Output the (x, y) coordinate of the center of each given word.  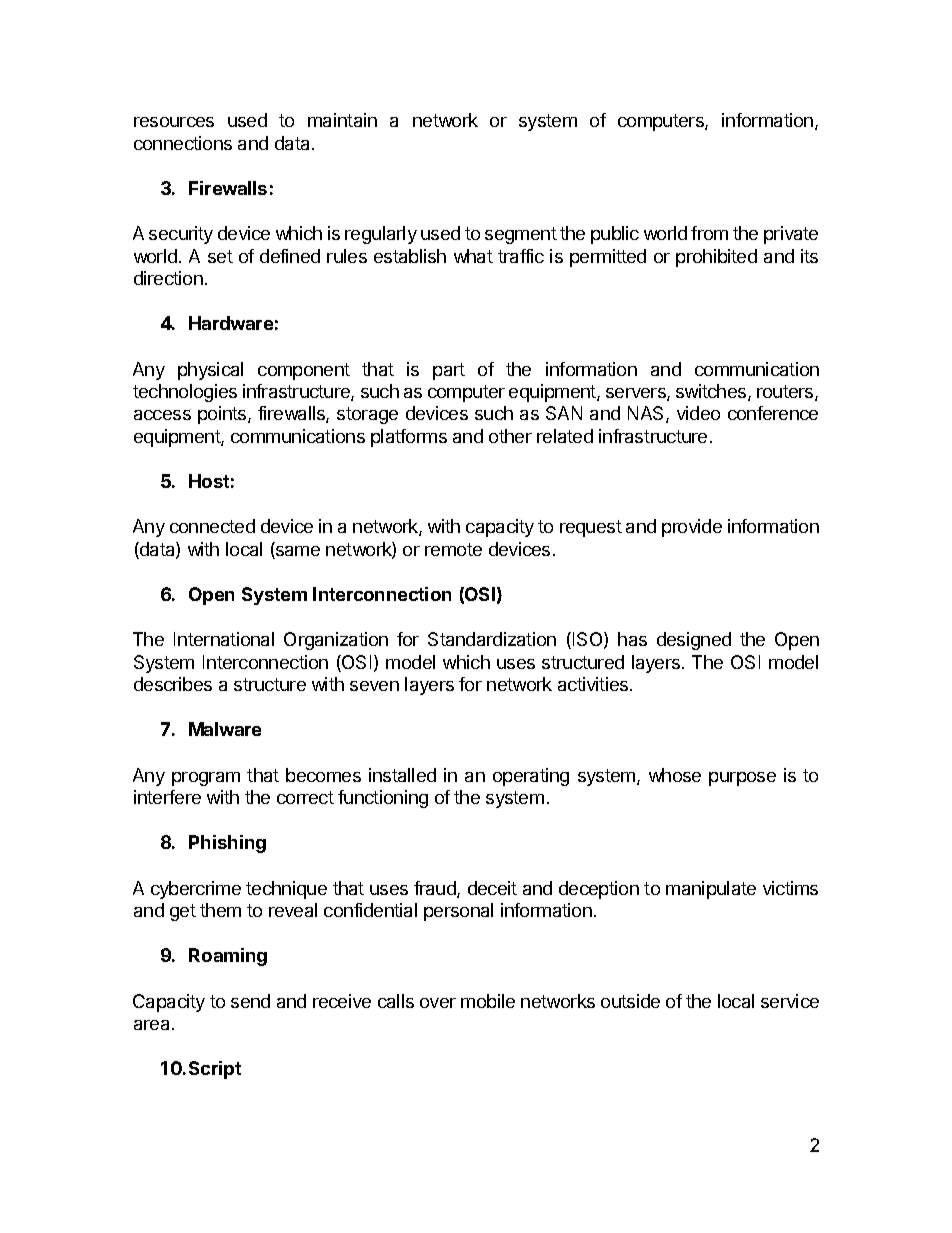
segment (521, 235)
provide (692, 528)
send (250, 1001)
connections (183, 143)
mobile (488, 1001)
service (790, 1001)
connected (212, 526)
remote (453, 549)
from (709, 233)
